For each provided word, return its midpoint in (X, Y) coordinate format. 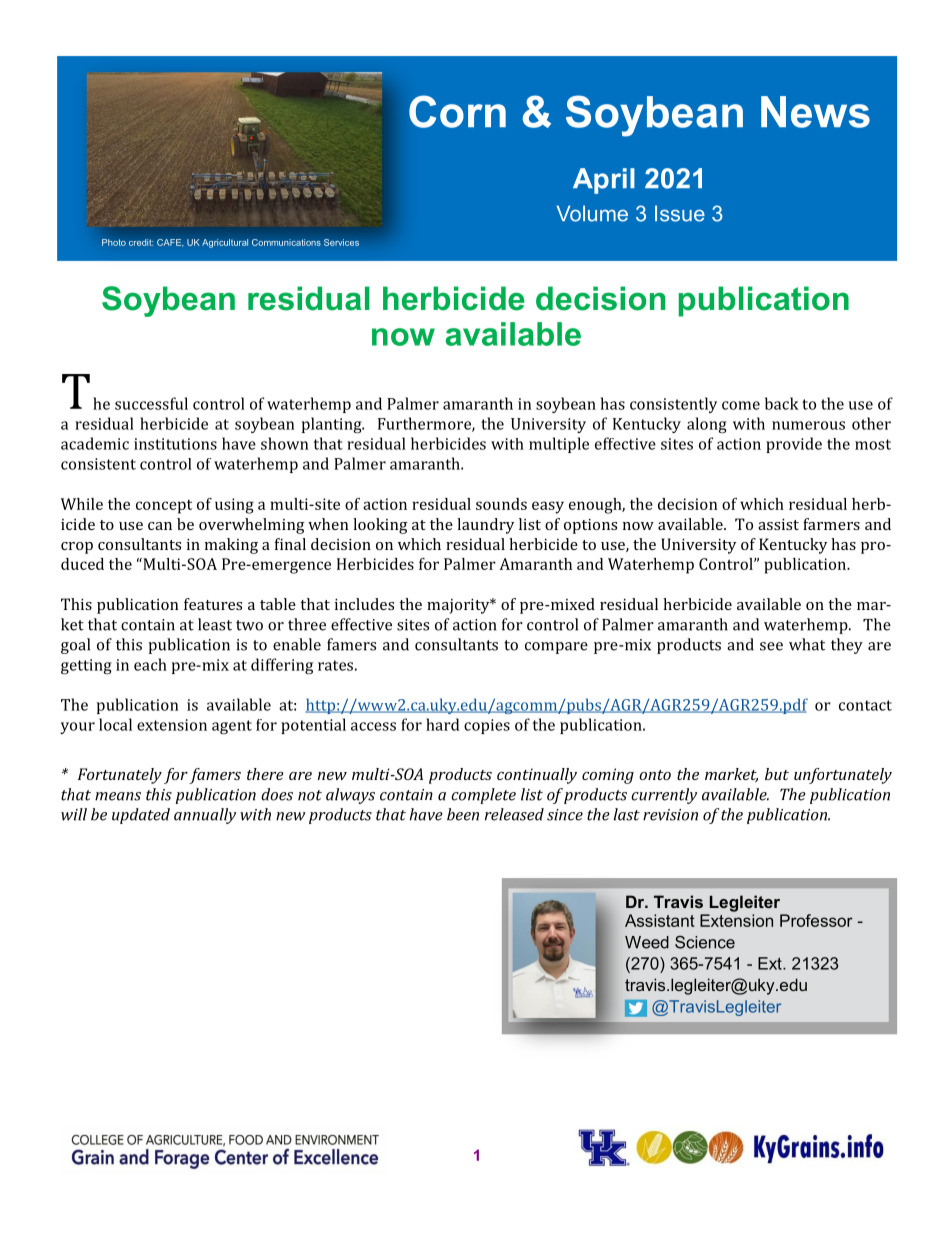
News (815, 112)
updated (141, 816)
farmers (831, 524)
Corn (457, 111)
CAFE (170, 243)
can (160, 526)
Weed (647, 942)
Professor (816, 920)
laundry (485, 526)
